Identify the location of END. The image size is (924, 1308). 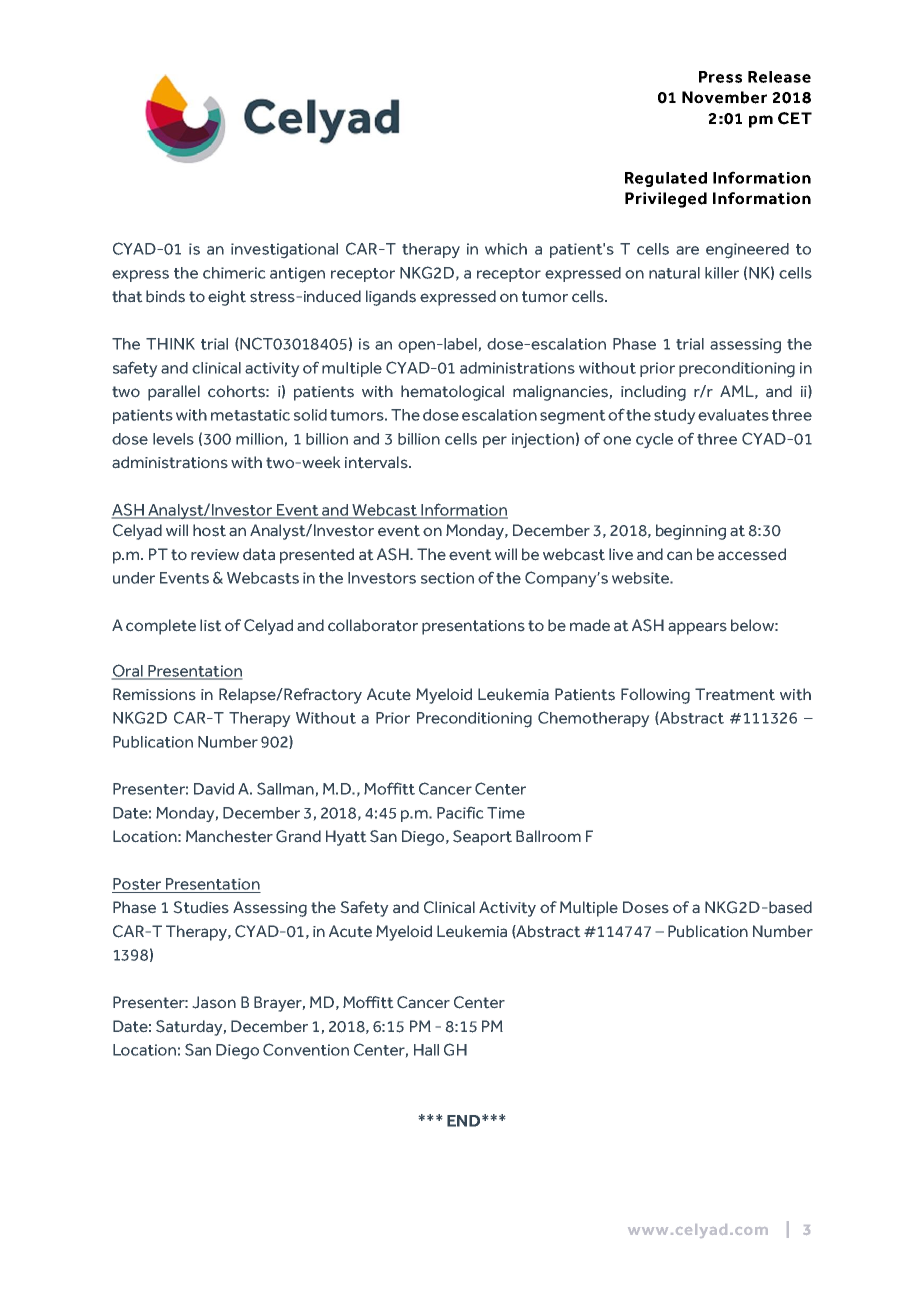
(465, 1121).
